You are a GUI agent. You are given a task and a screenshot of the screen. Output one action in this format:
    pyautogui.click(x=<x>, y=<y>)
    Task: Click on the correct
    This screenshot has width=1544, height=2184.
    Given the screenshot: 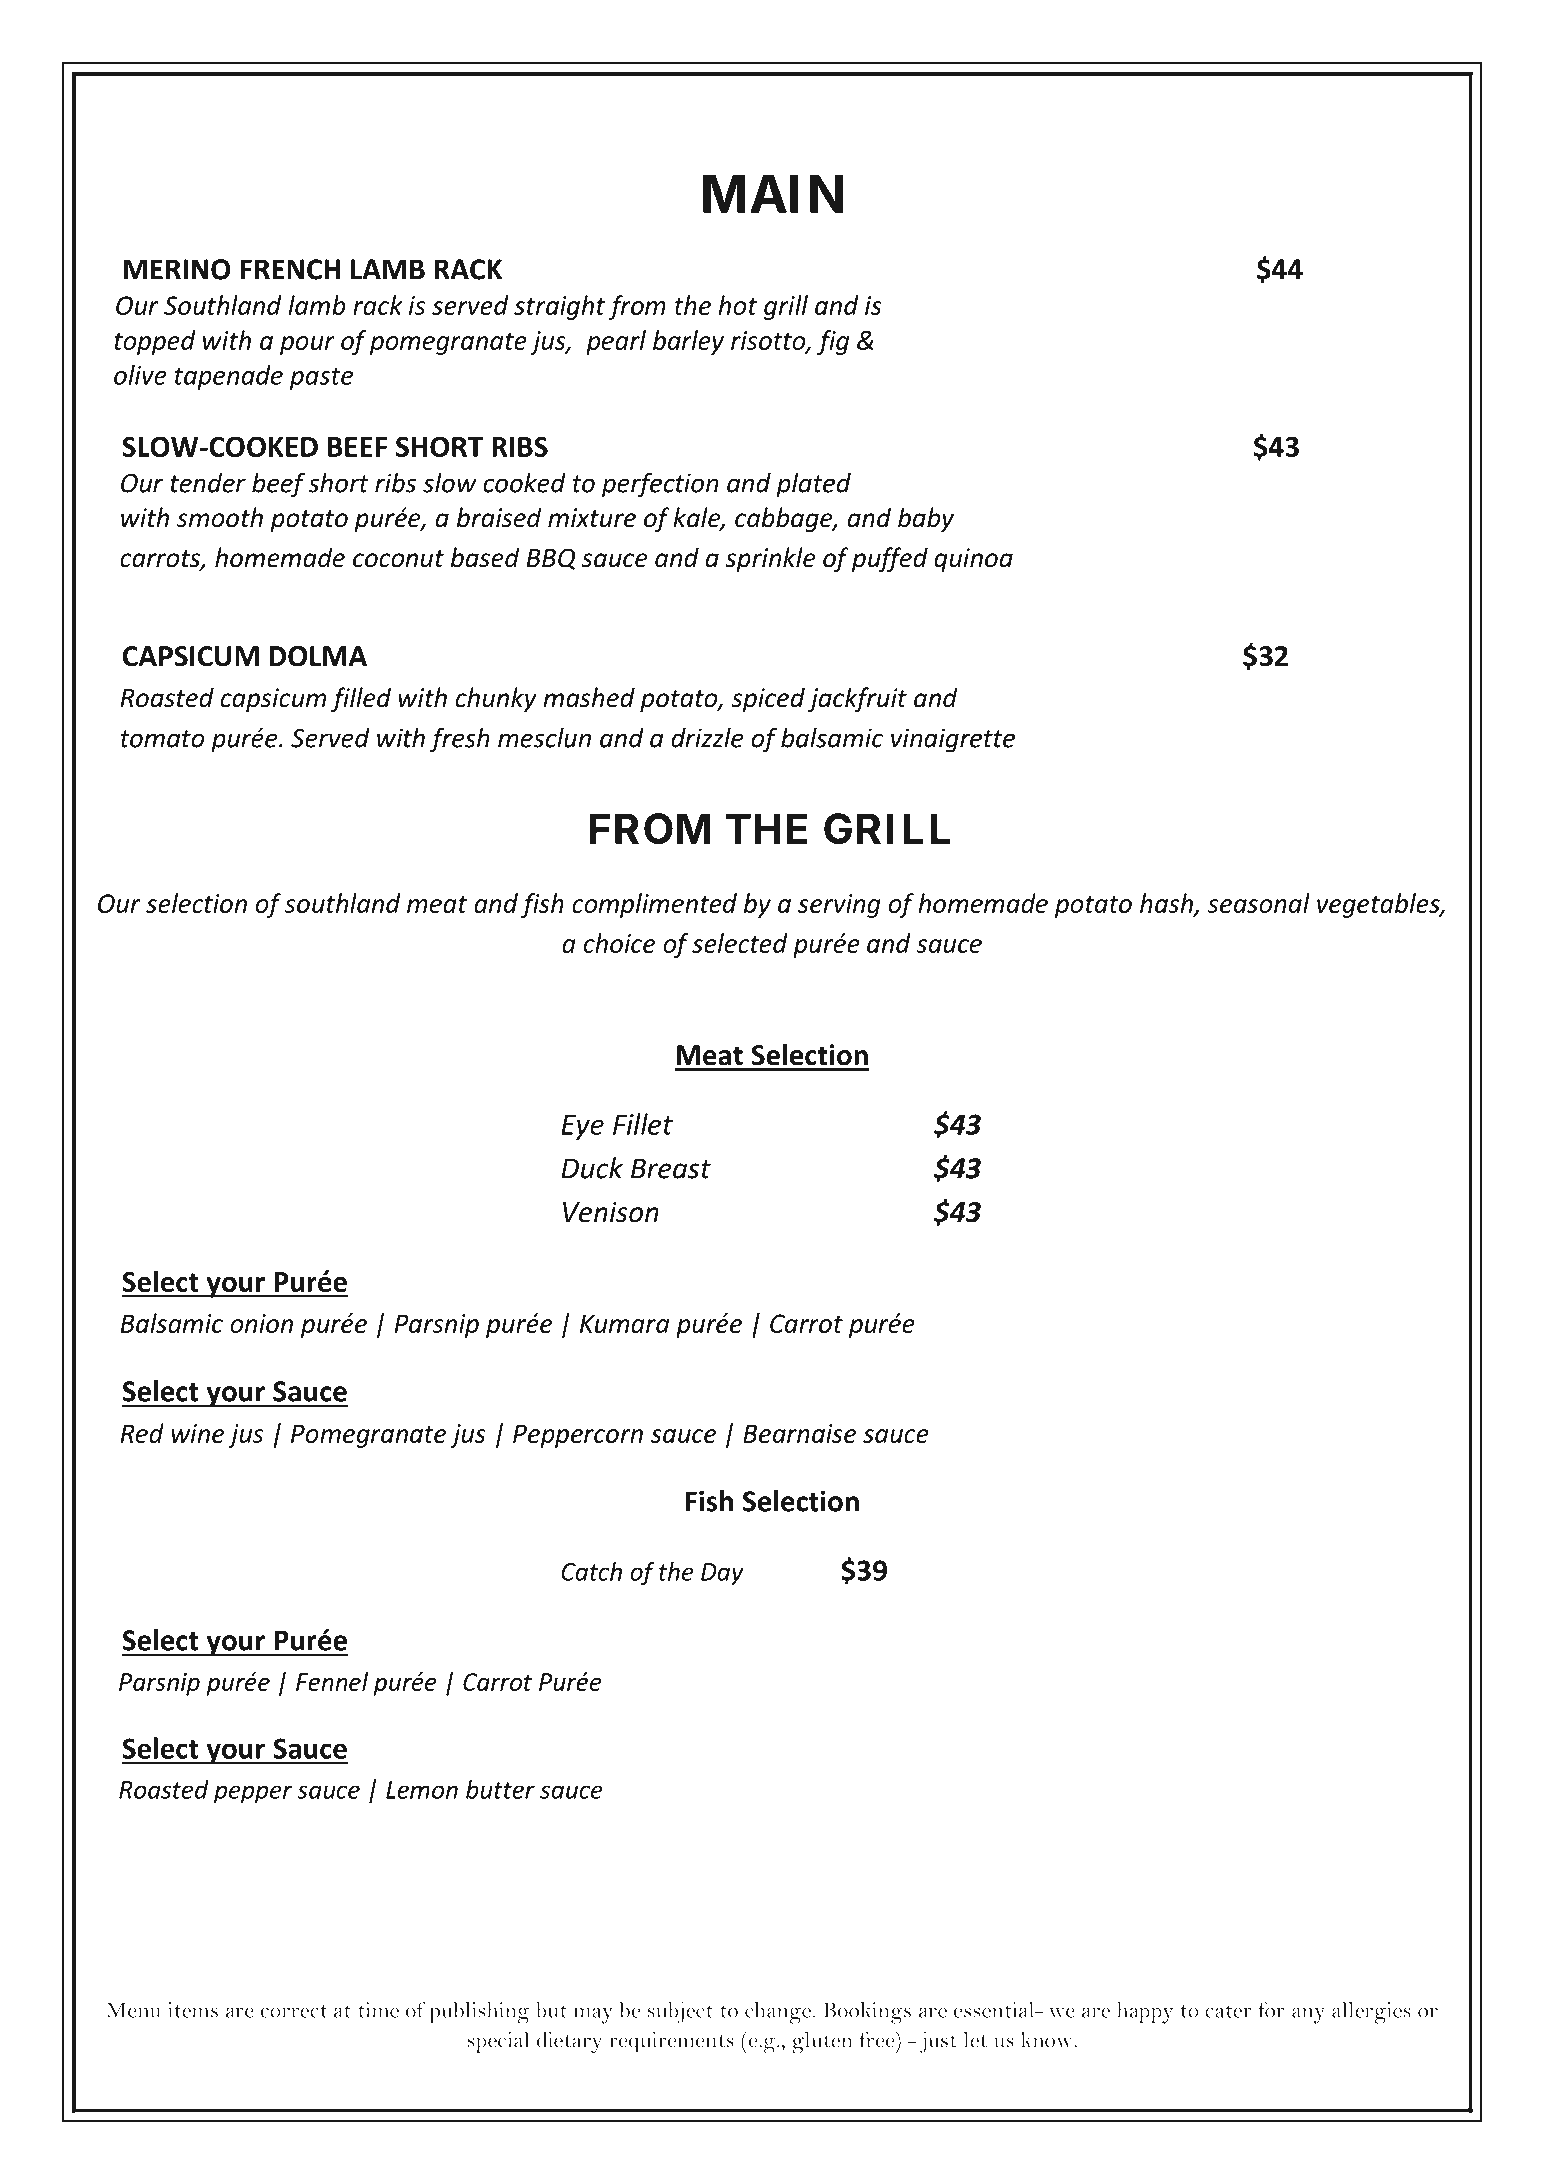 What is the action you would take?
    pyautogui.click(x=294, y=2011)
